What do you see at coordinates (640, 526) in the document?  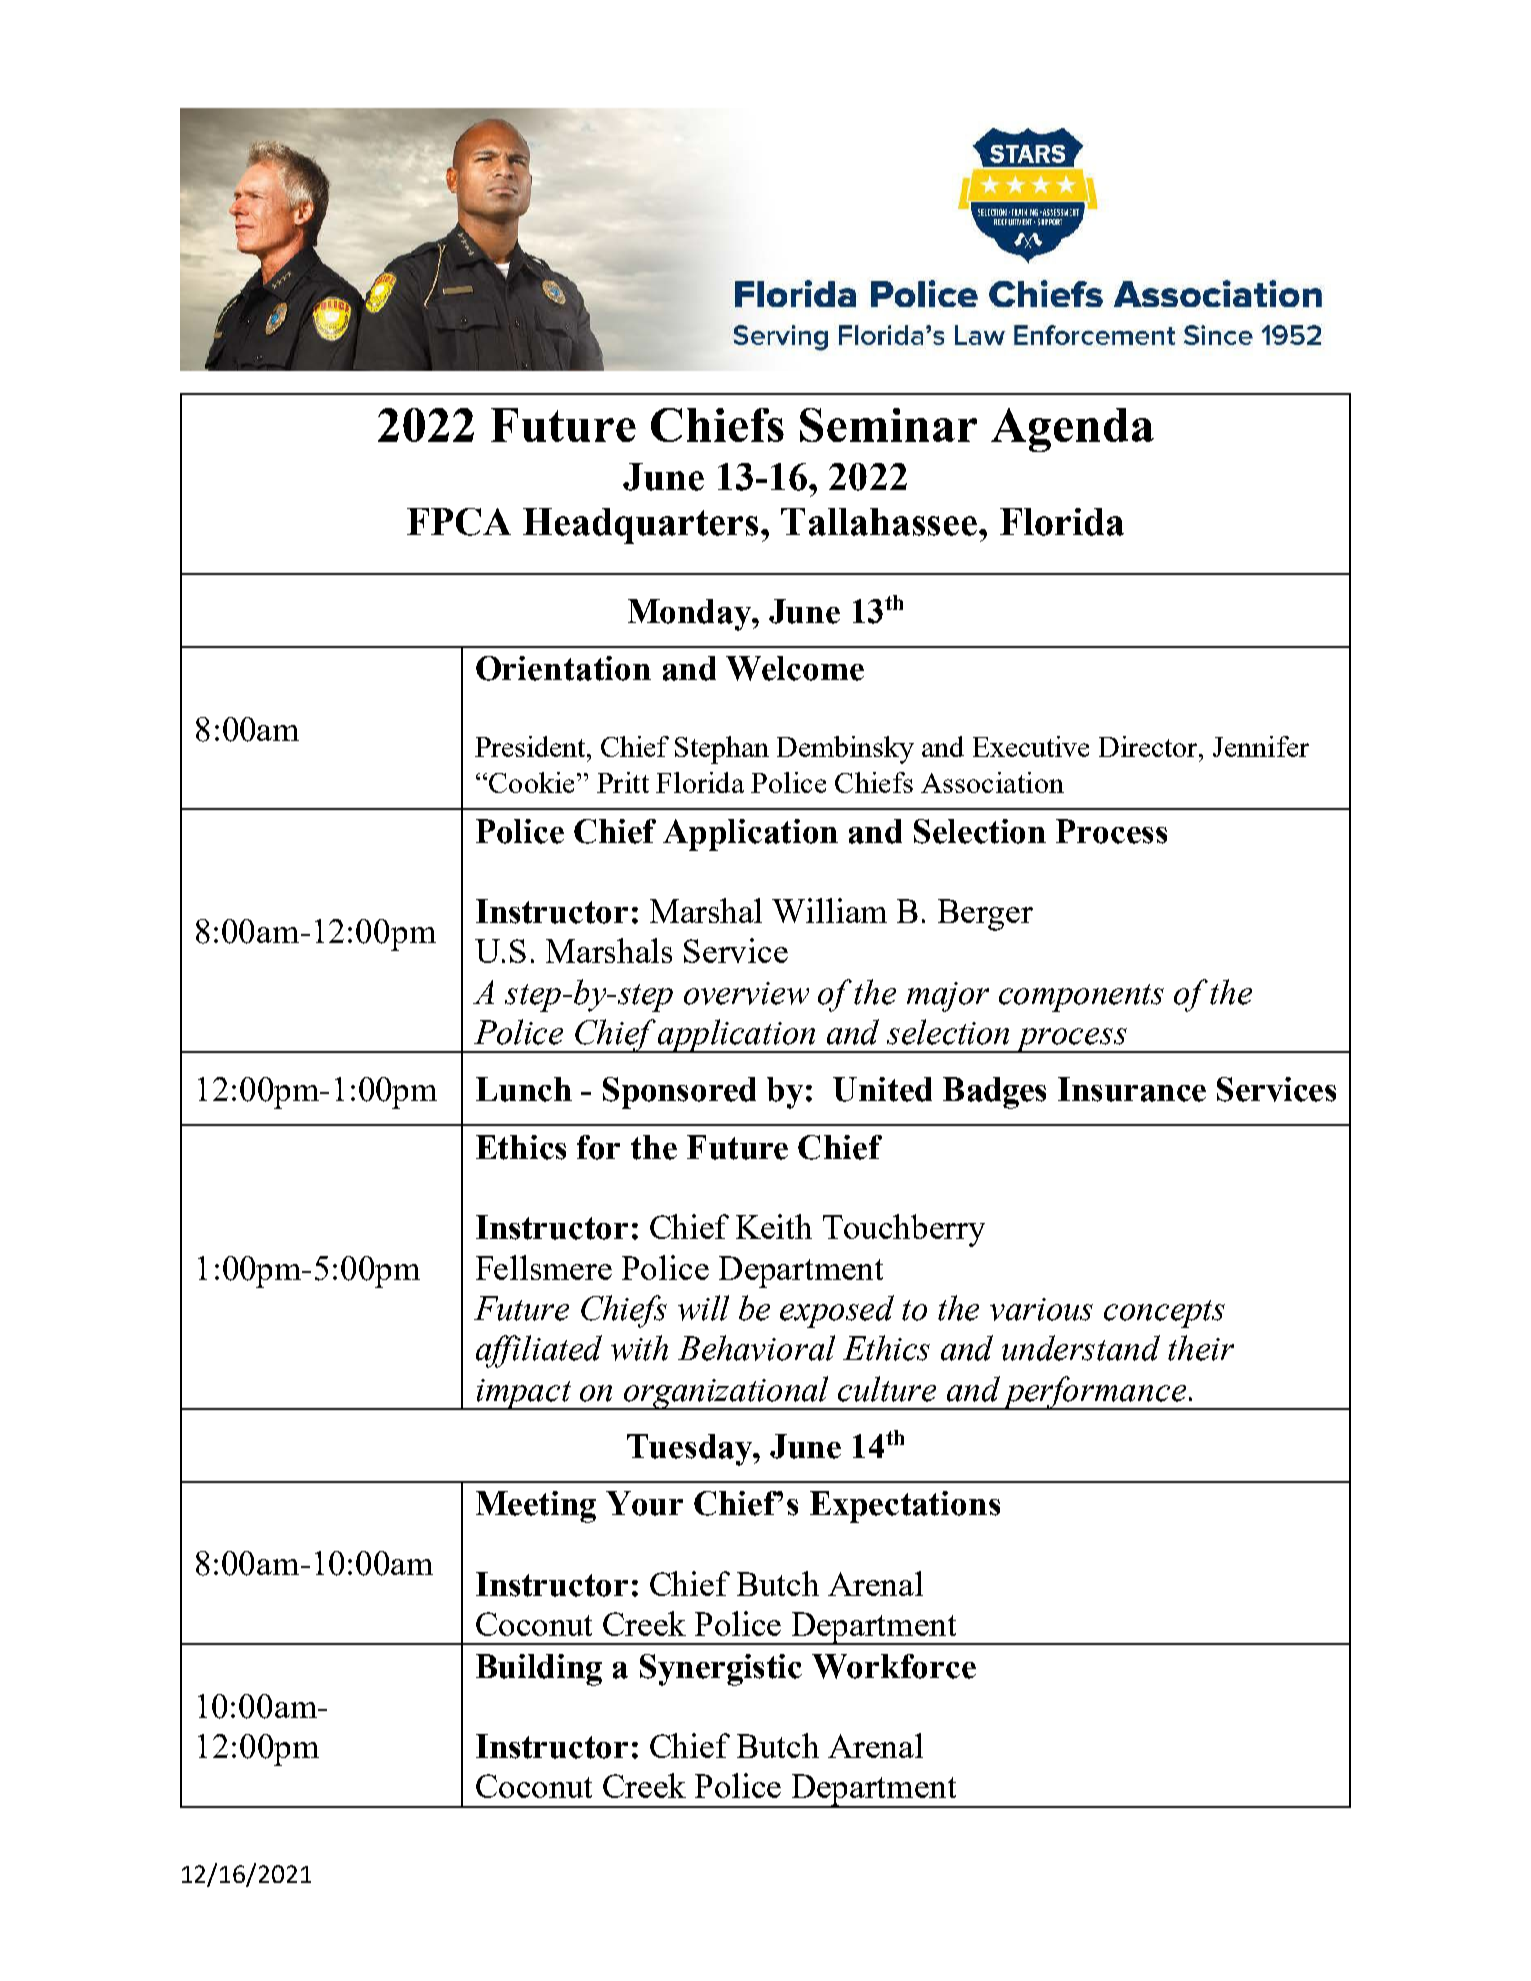 I see `Headquarters` at bounding box center [640, 526].
